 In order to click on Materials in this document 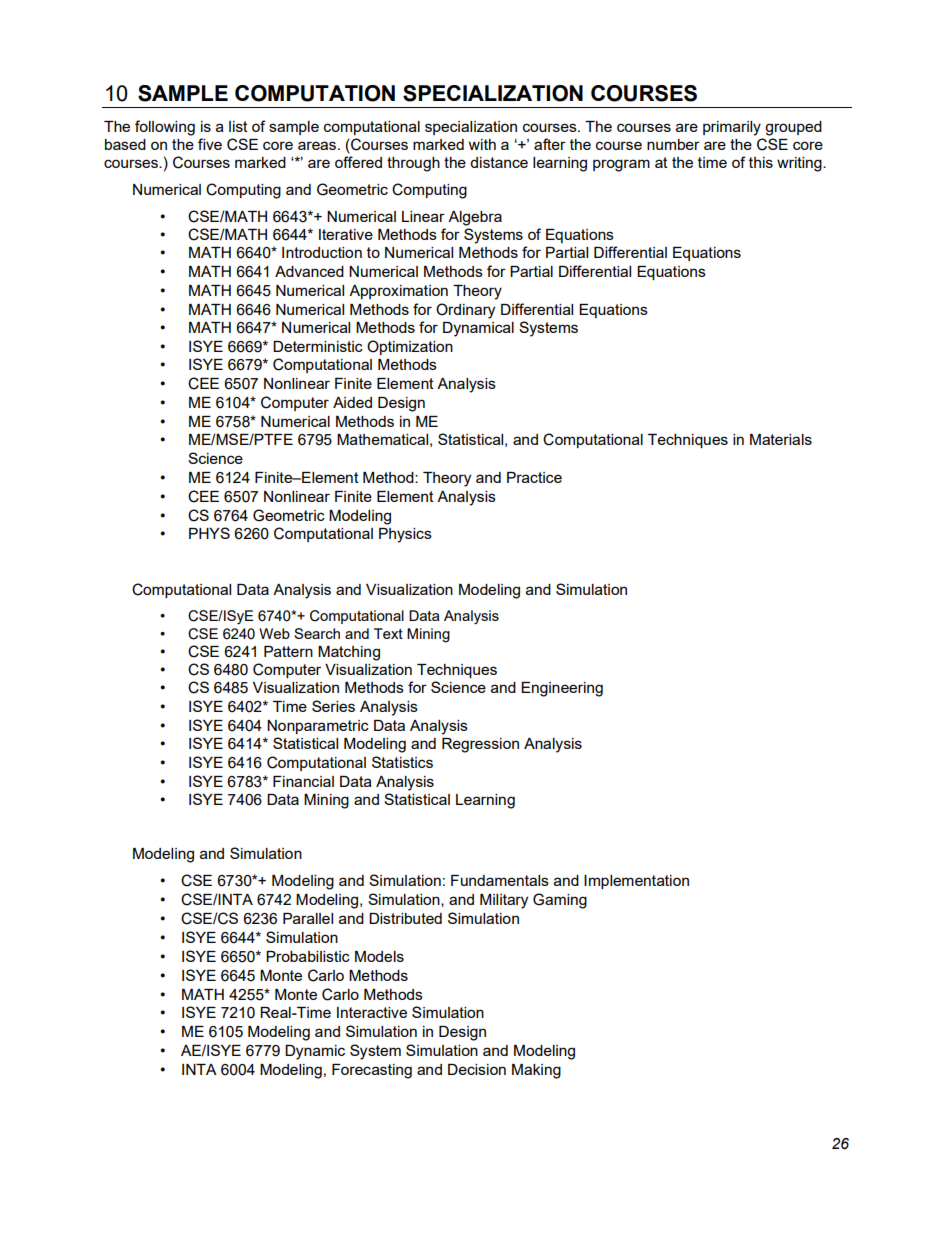, I will do `click(781, 439)`.
